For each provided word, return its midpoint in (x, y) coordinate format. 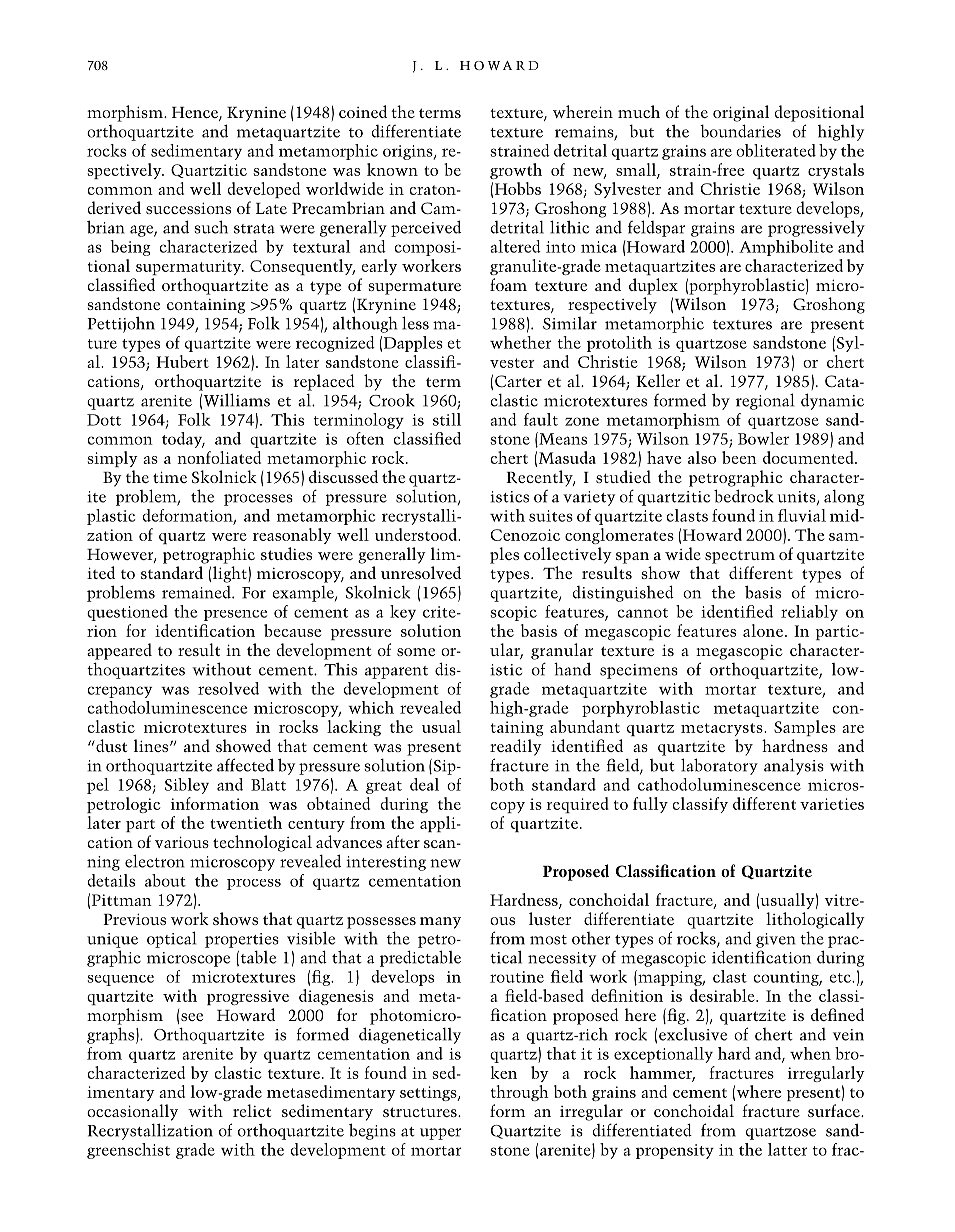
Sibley (187, 786)
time (170, 477)
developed (264, 190)
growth (516, 171)
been (739, 457)
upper (440, 1134)
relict (252, 1110)
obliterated (776, 150)
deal (424, 784)
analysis (794, 766)
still (447, 419)
